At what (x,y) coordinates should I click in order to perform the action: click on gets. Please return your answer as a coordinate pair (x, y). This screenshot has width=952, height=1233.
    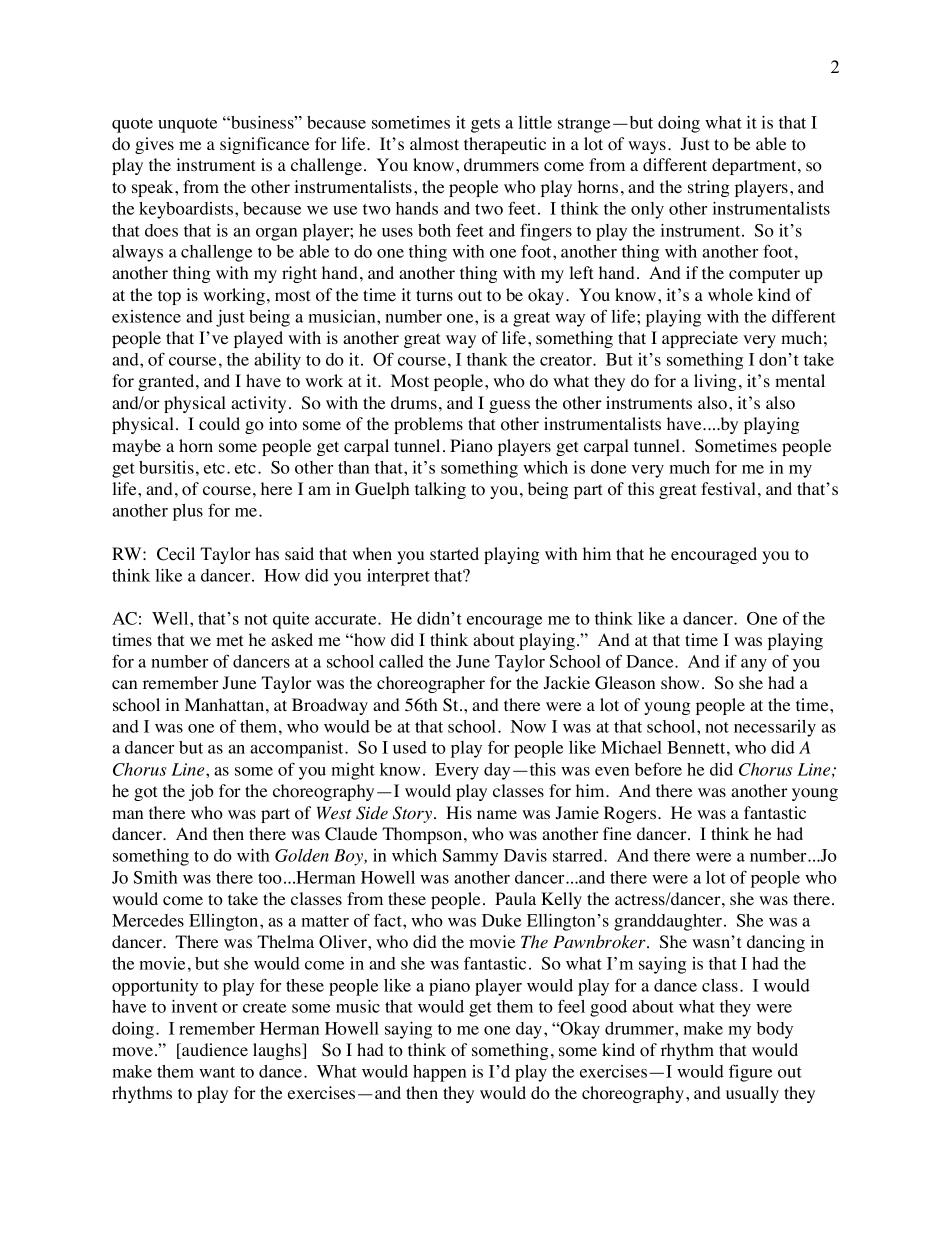
    Looking at the image, I should click on (485, 125).
